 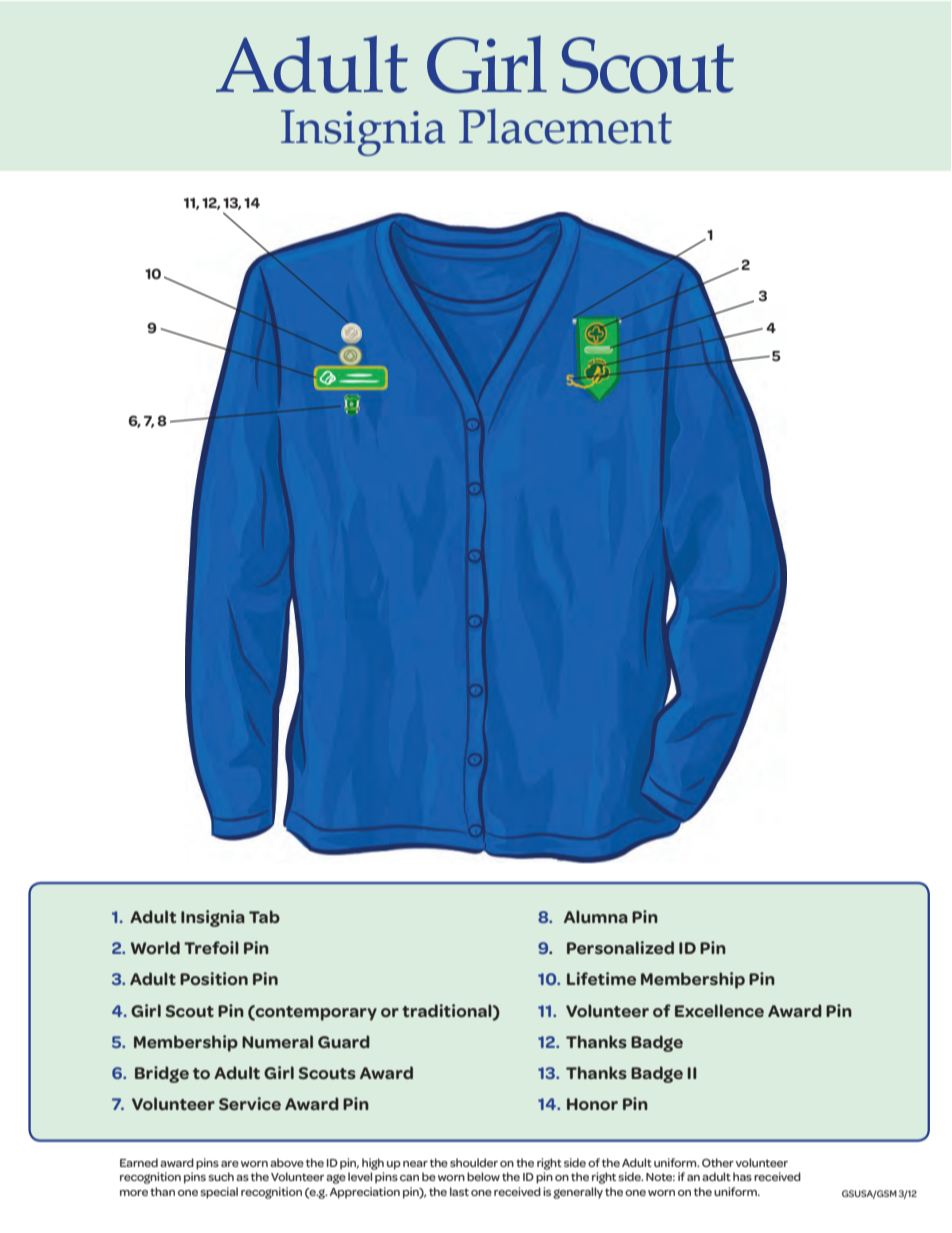 What do you see at coordinates (415, 1164) in the screenshot?
I see `near` at bounding box center [415, 1164].
